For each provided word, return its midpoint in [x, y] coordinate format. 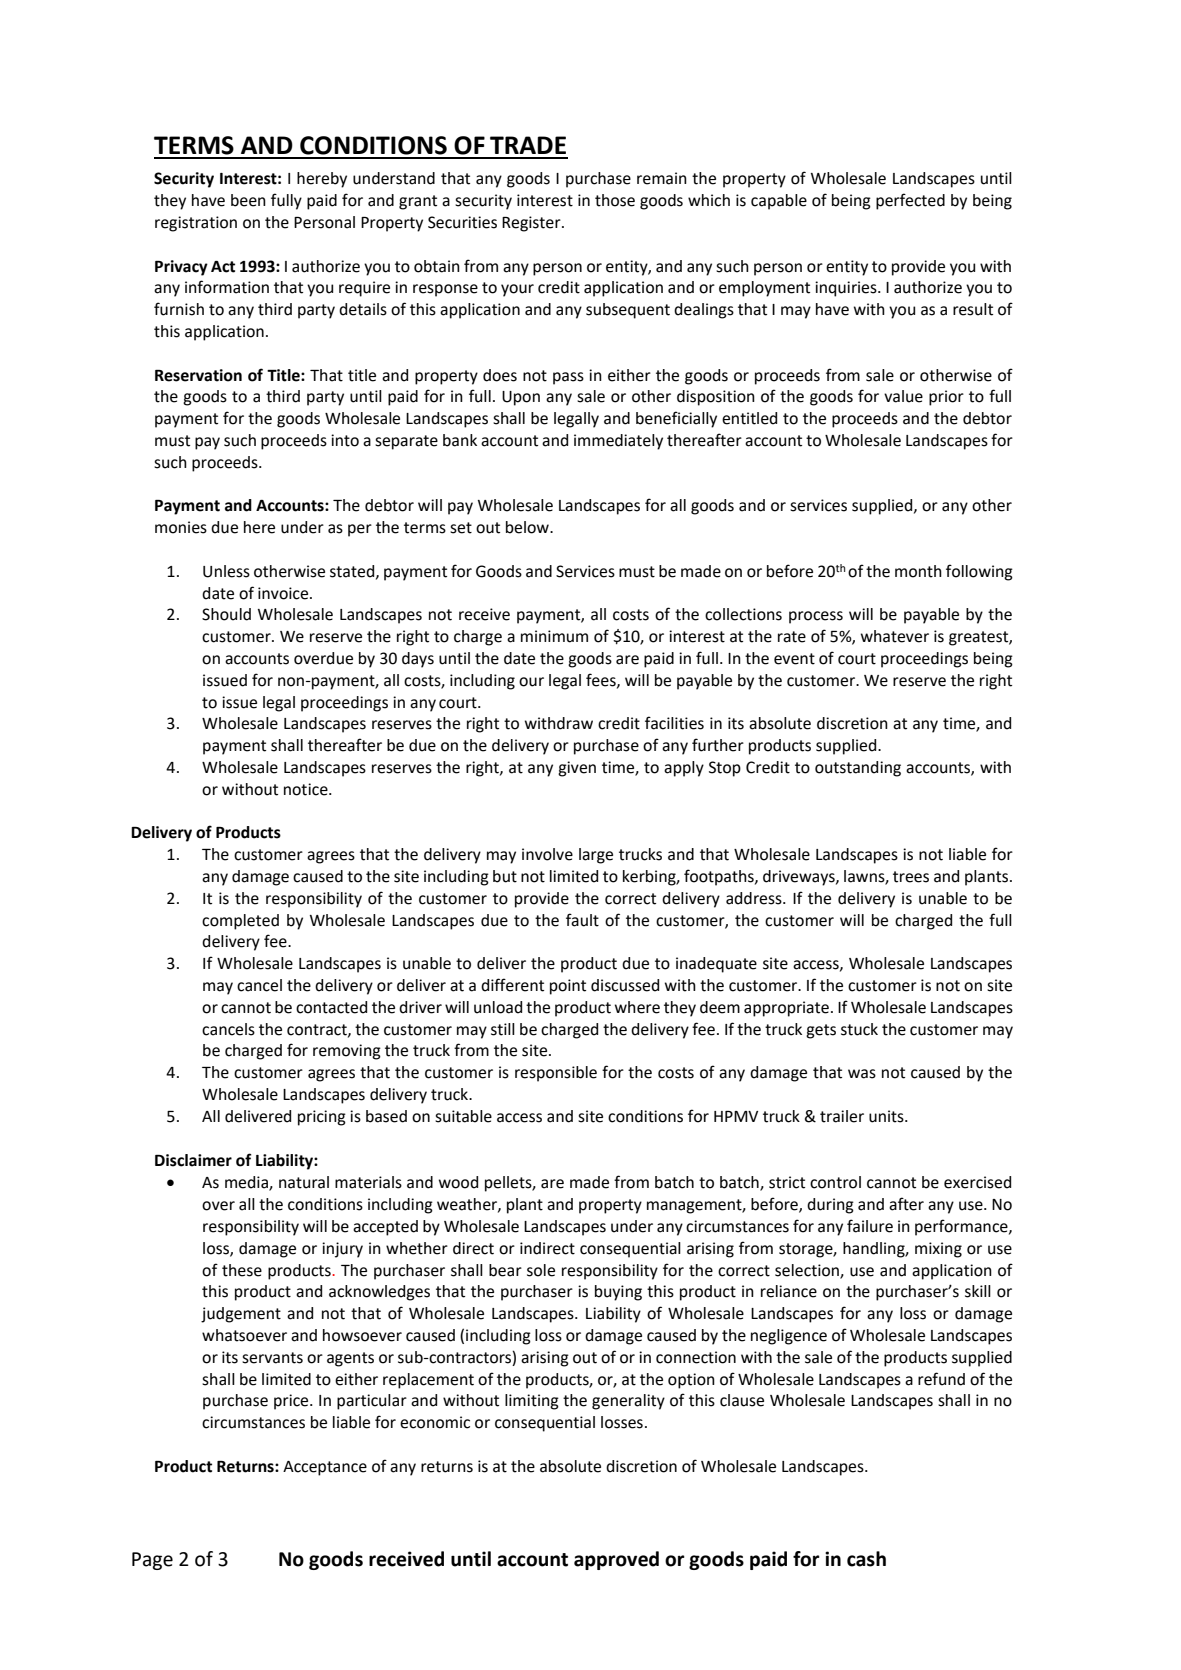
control [835, 1182]
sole [541, 1270]
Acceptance [325, 1468]
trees [911, 877]
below [528, 527]
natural [304, 1182]
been [248, 200]
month [918, 571]
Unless [226, 571]
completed [240, 922]
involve [547, 854]
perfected [910, 201]
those [615, 200]
